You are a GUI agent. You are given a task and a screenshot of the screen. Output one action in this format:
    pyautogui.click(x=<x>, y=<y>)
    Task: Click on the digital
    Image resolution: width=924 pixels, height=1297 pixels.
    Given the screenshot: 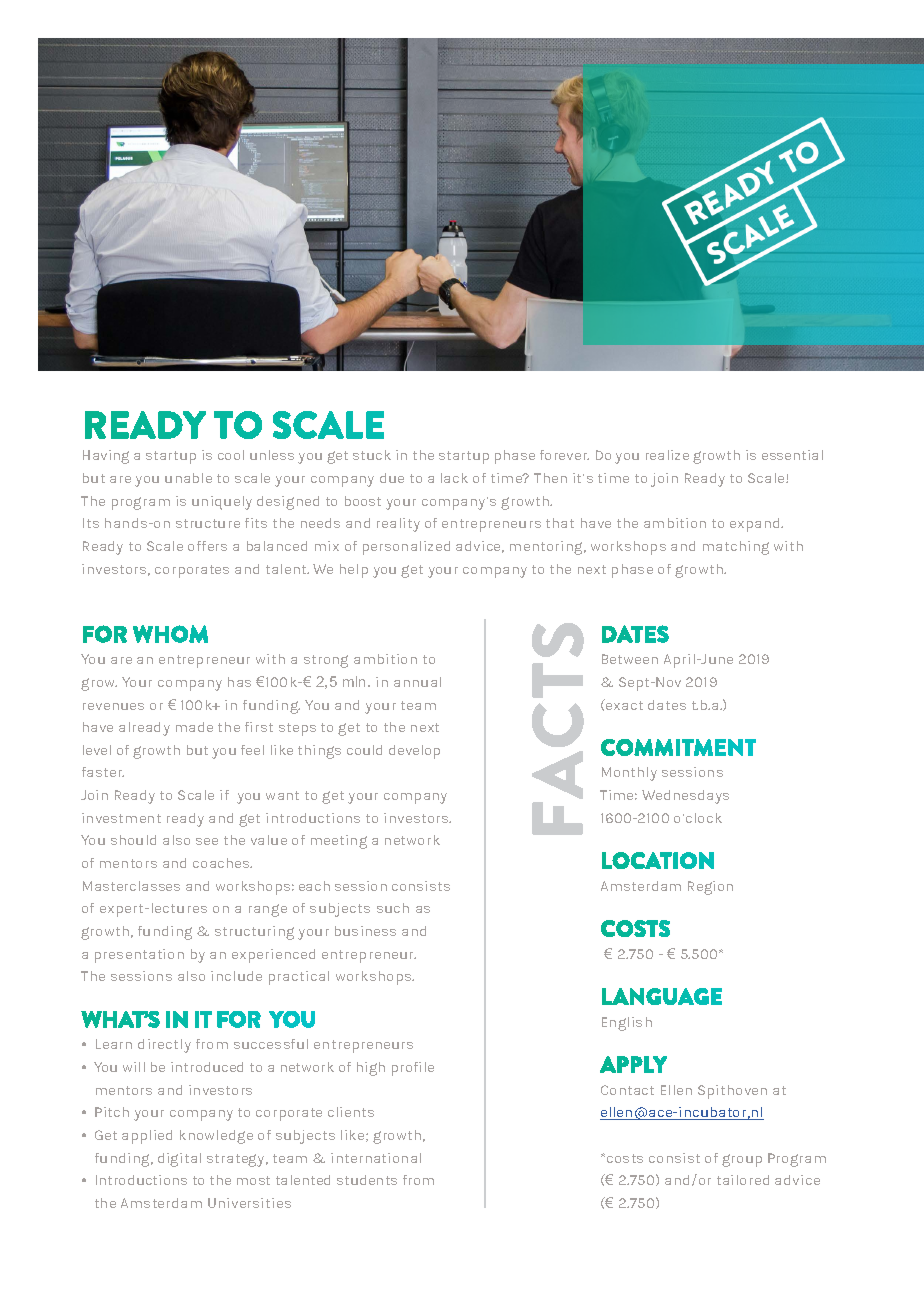 What is the action you would take?
    pyautogui.click(x=179, y=1160)
